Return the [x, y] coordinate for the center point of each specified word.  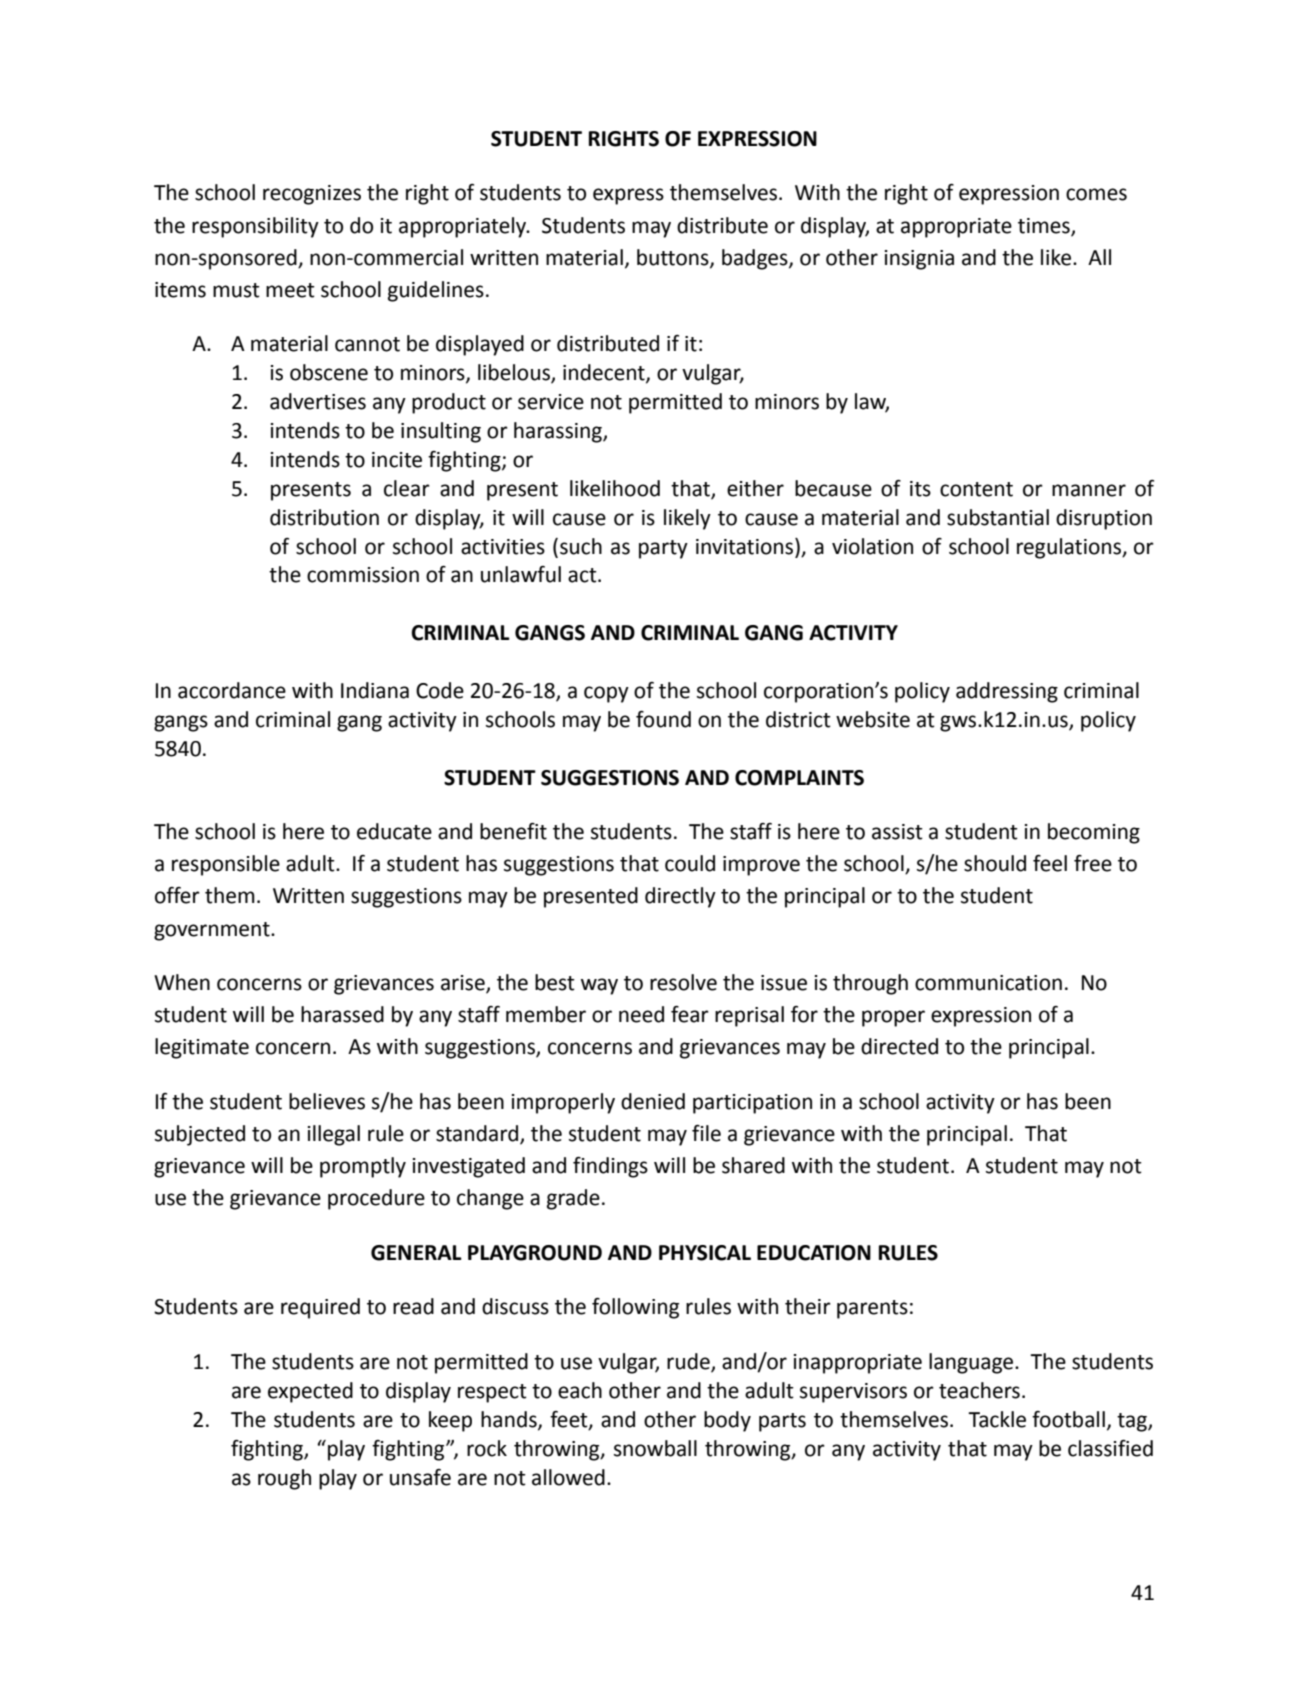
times [1045, 226]
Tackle [997, 1419]
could [690, 863]
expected [310, 1392]
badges [756, 259]
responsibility [255, 227]
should [995, 863]
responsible [226, 865]
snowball [655, 1448]
